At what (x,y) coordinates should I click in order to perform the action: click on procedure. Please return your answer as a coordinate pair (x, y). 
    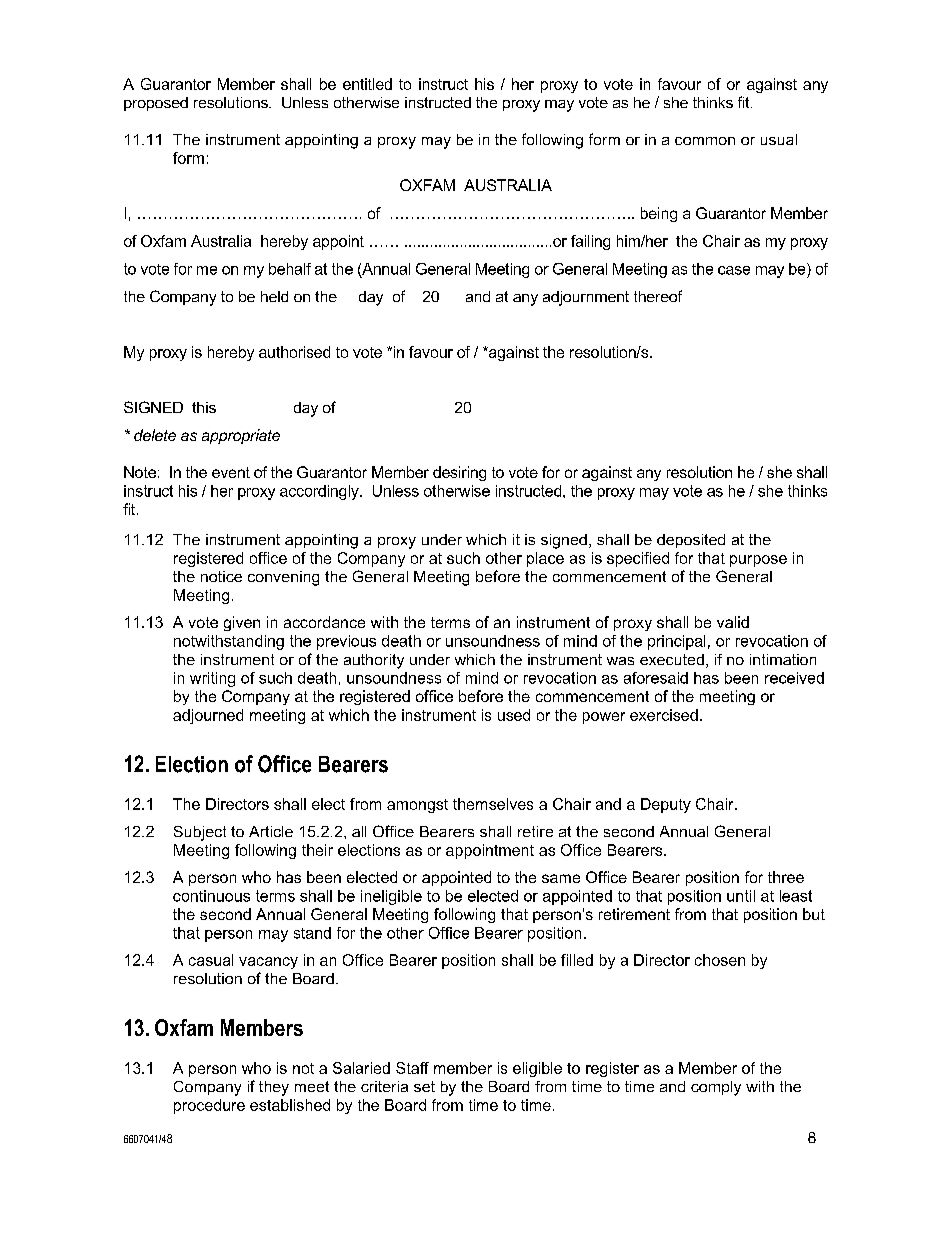
    Looking at the image, I should click on (209, 1106).
